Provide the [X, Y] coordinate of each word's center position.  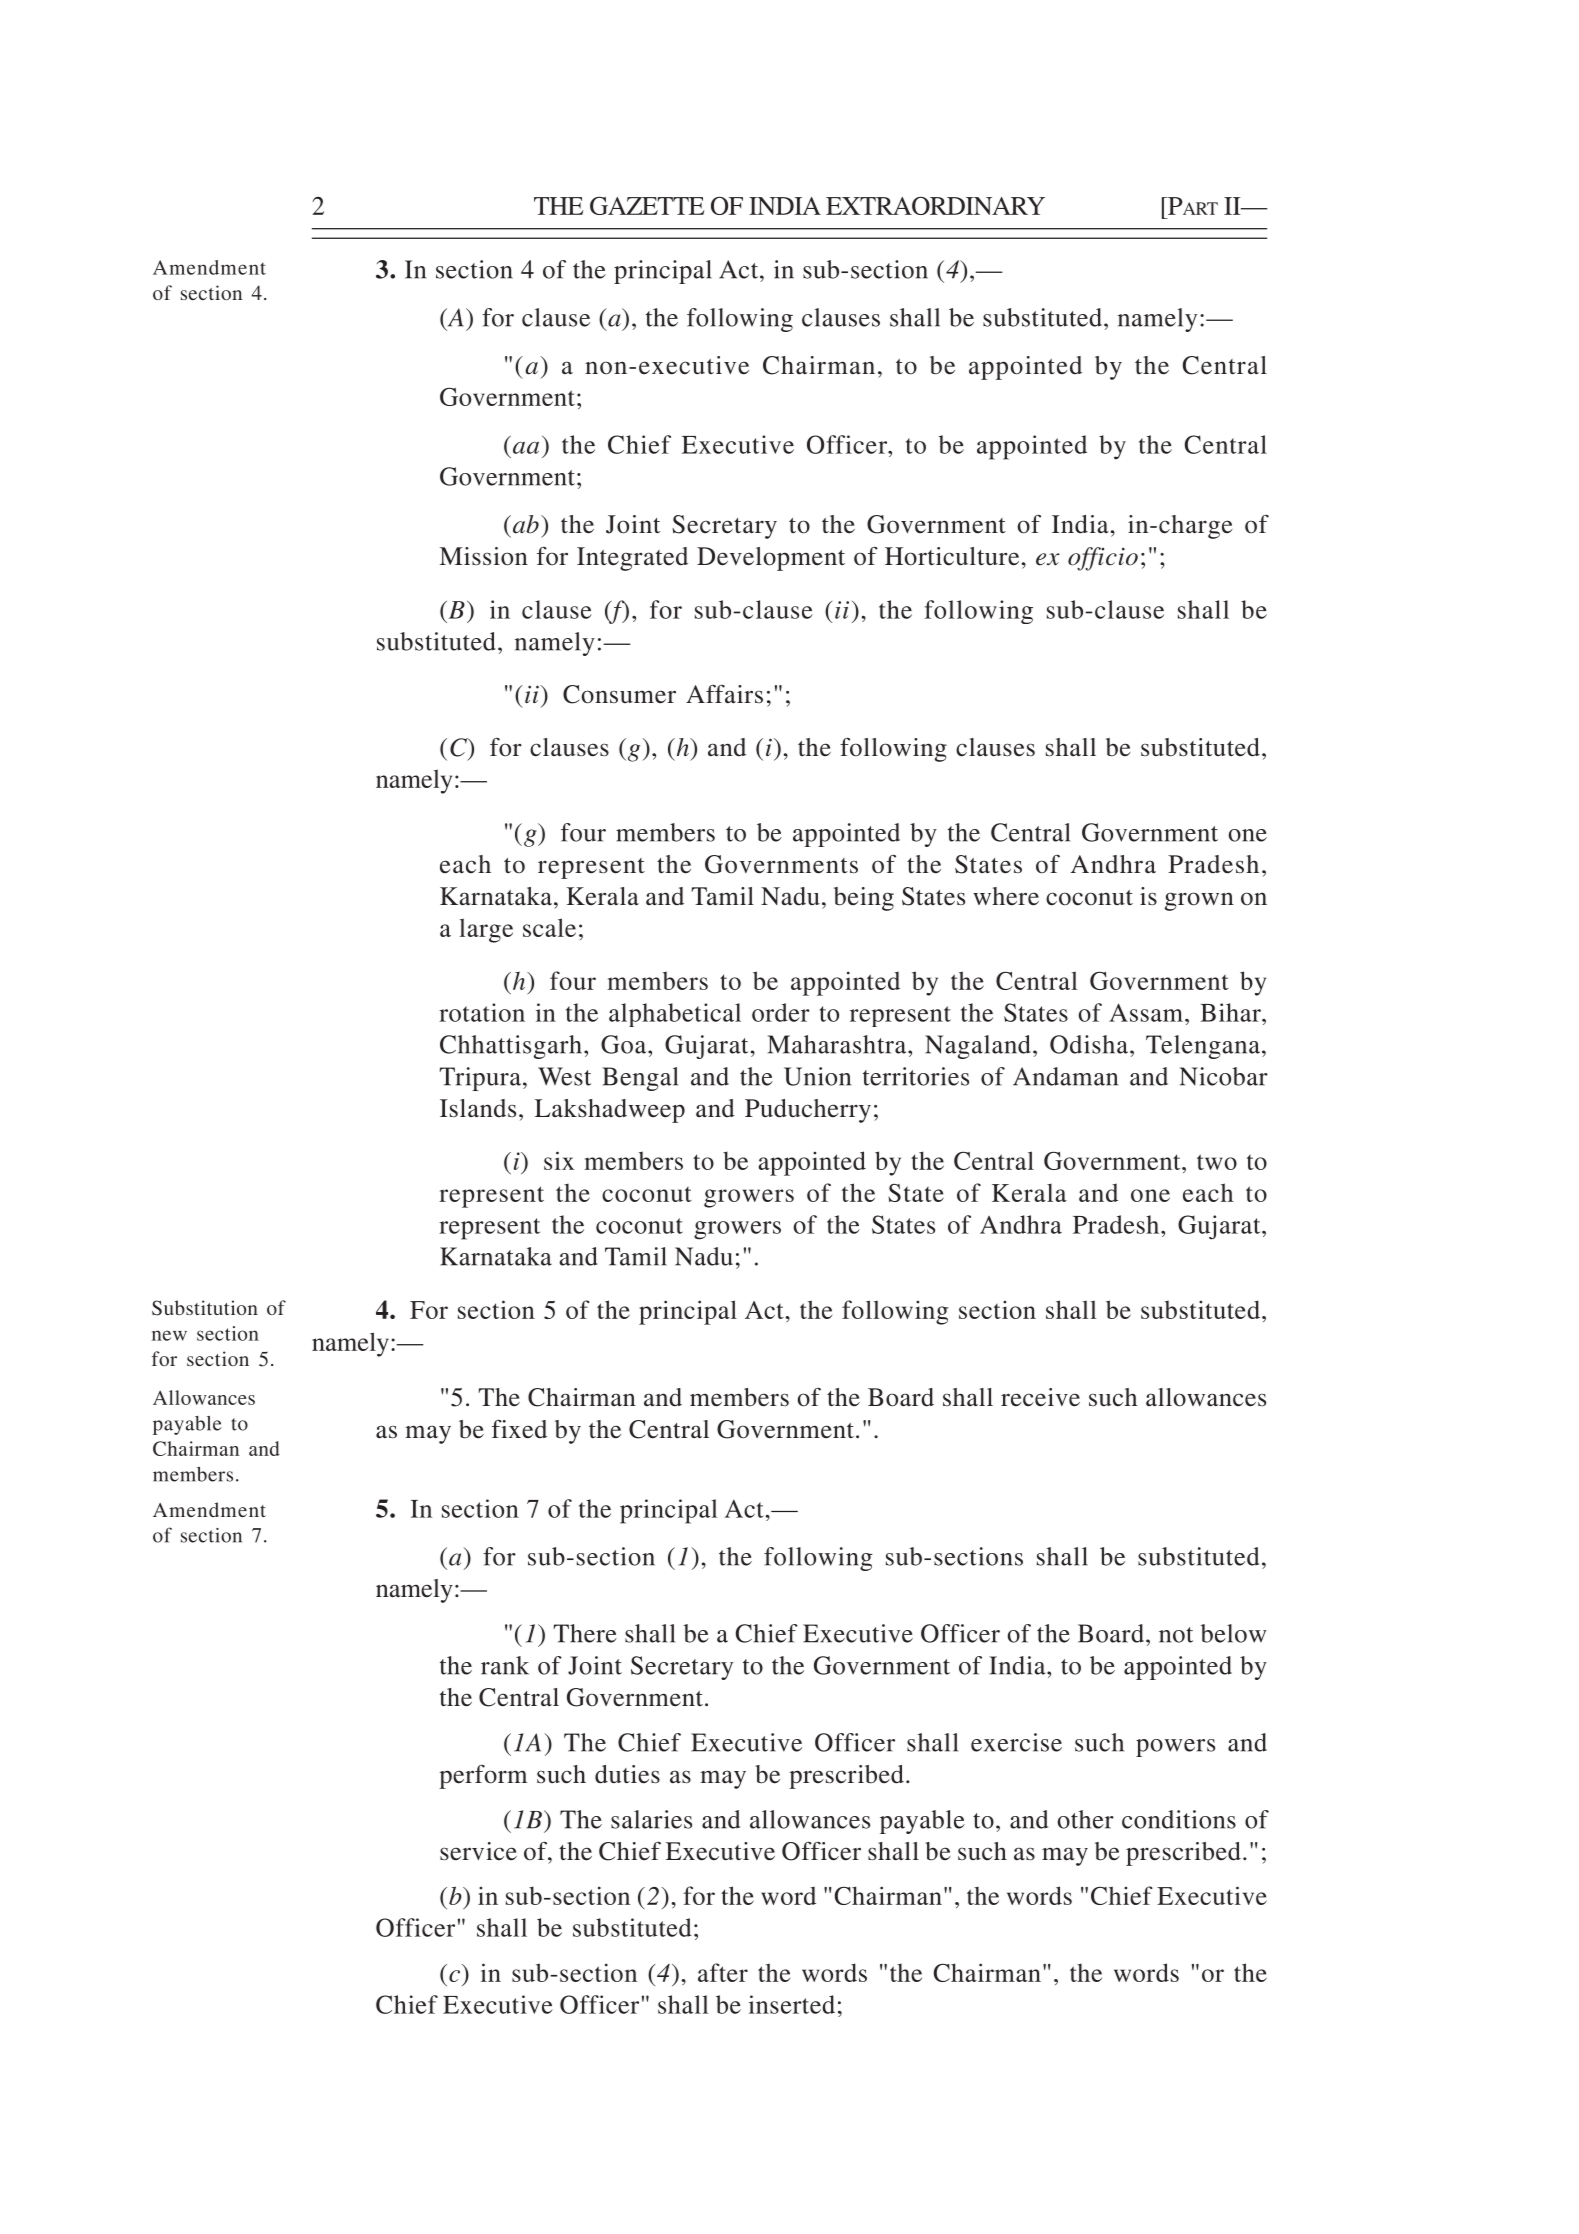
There [585, 1633]
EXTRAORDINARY [935, 206]
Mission [484, 556]
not [1176, 1635]
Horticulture [952, 556]
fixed [519, 1429]
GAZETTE [647, 206]
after [723, 1972]
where [1006, 896]
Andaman [1065, 1076]
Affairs [724, 694]
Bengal [640, 1079]
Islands [478, 1108]
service [478, 1851]
